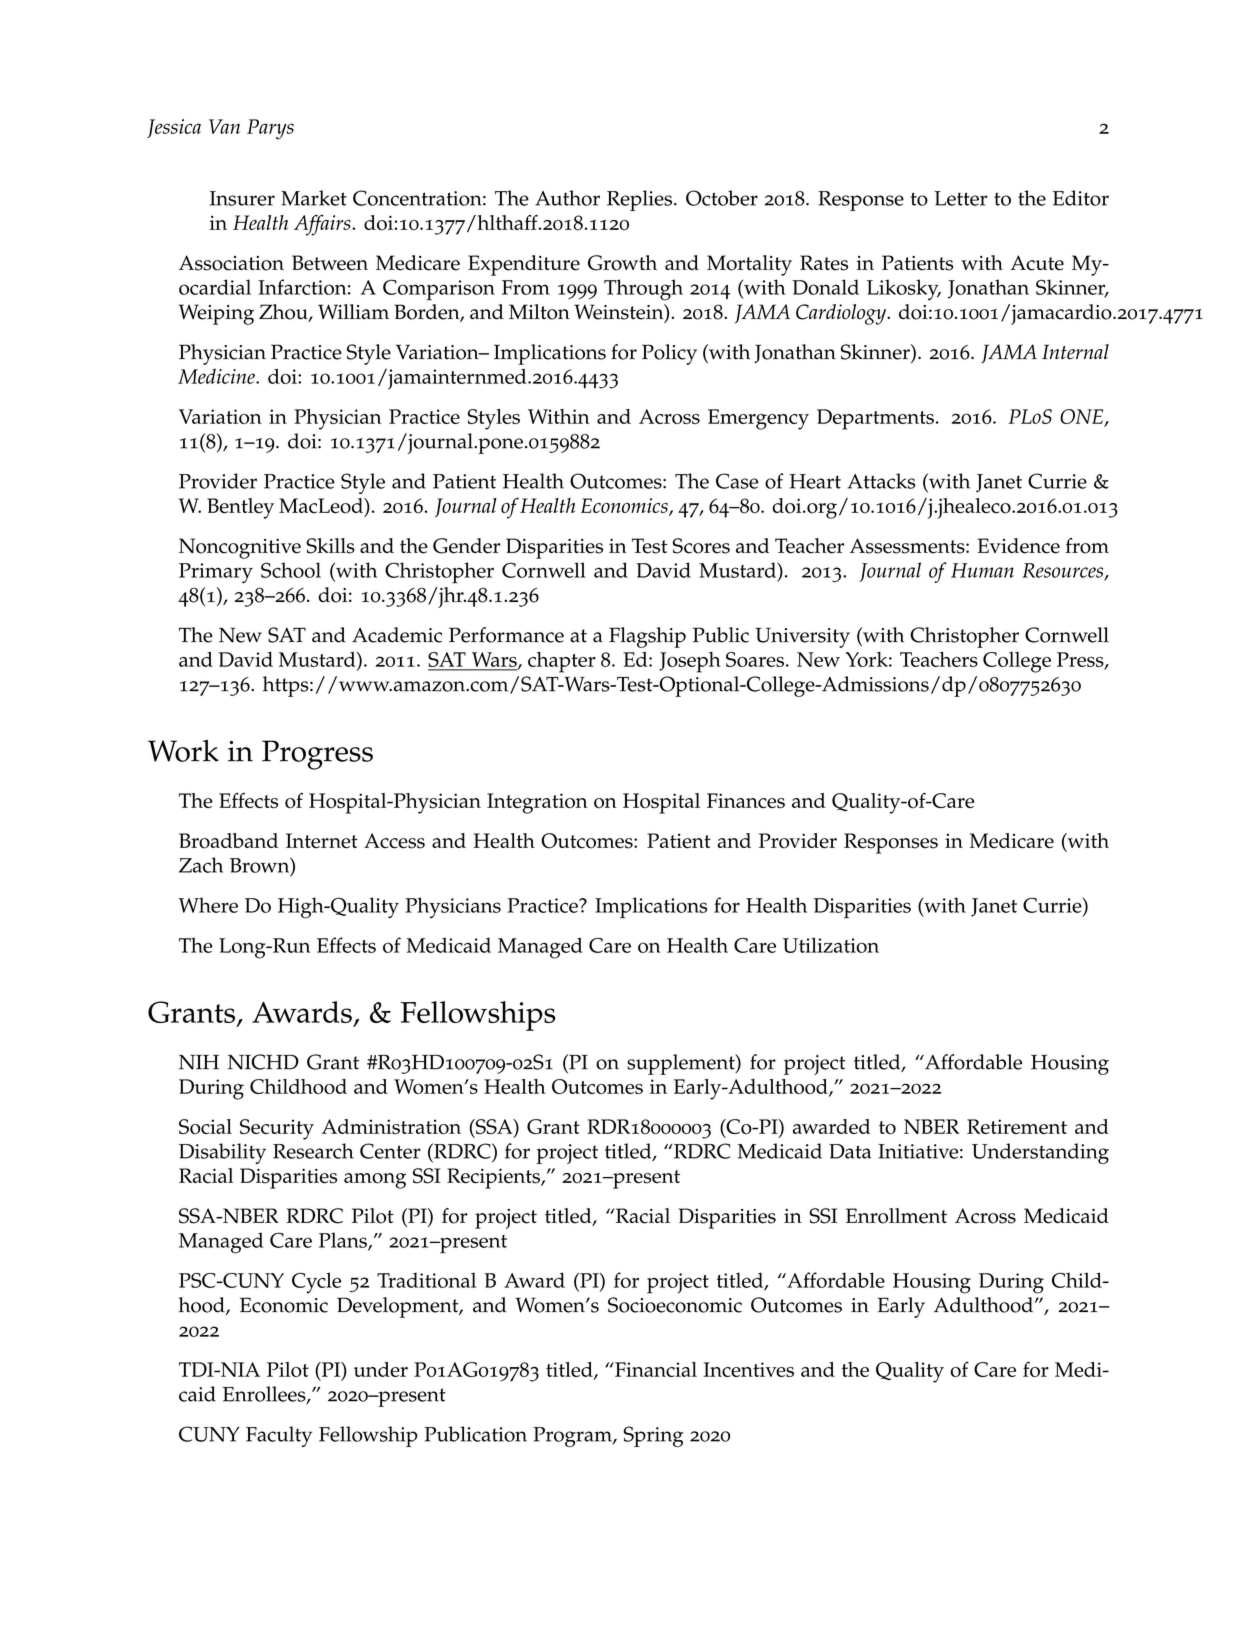 The height and width of the screenshot is (1626, 1257). What do you see at coordinates (537, 803) in the screenshot?
I see `Integration` at bounding box center [537, 803].
